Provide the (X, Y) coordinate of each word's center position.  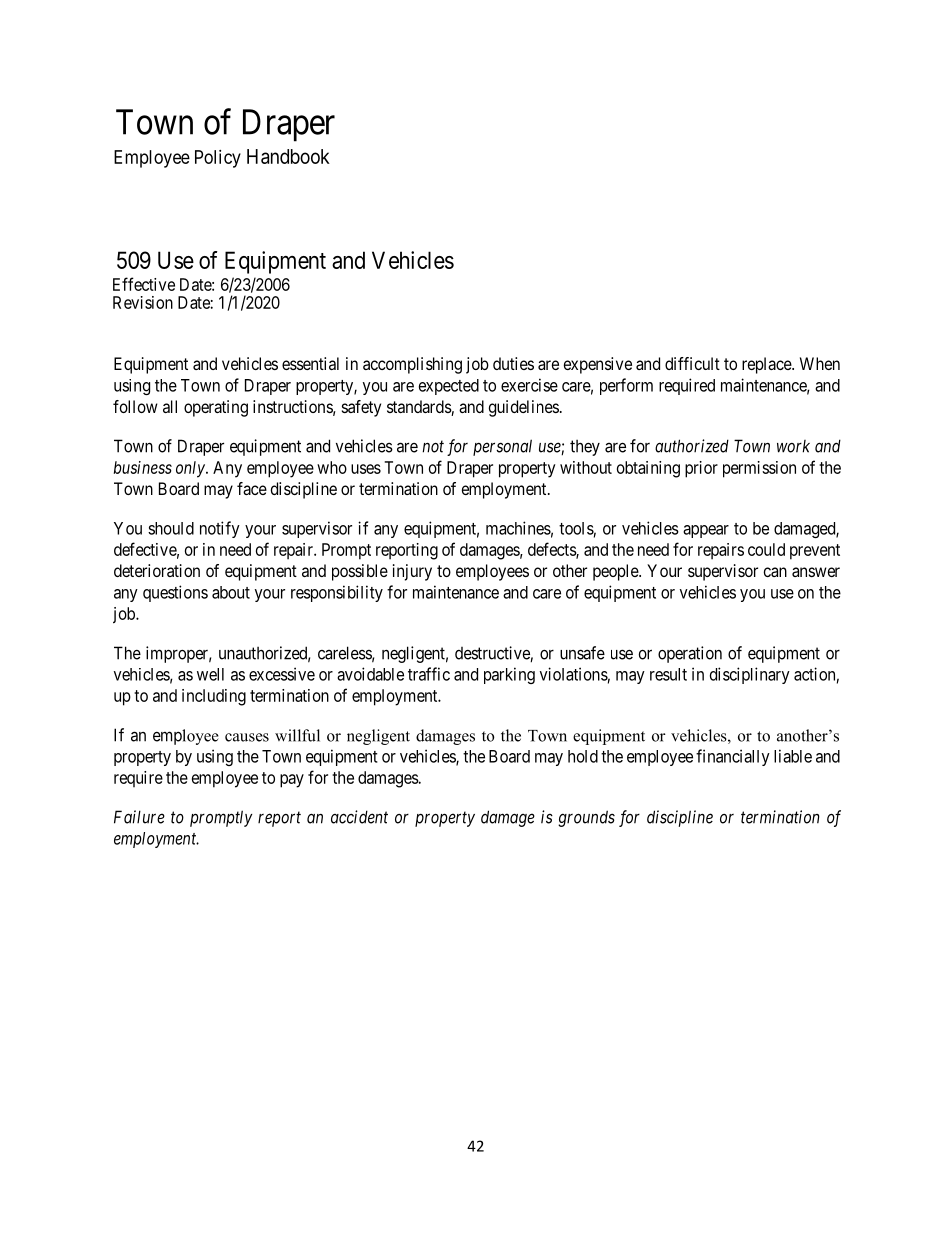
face (252, 488)
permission (759, 469)
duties (513, 363)
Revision (143, 302)
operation (690, 654)
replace (767, 365)
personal (502, 447)
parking (509, 675)
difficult (692, 363)
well (210, 674)
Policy (218, 159)
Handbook (288, 156)
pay (292, 781)
